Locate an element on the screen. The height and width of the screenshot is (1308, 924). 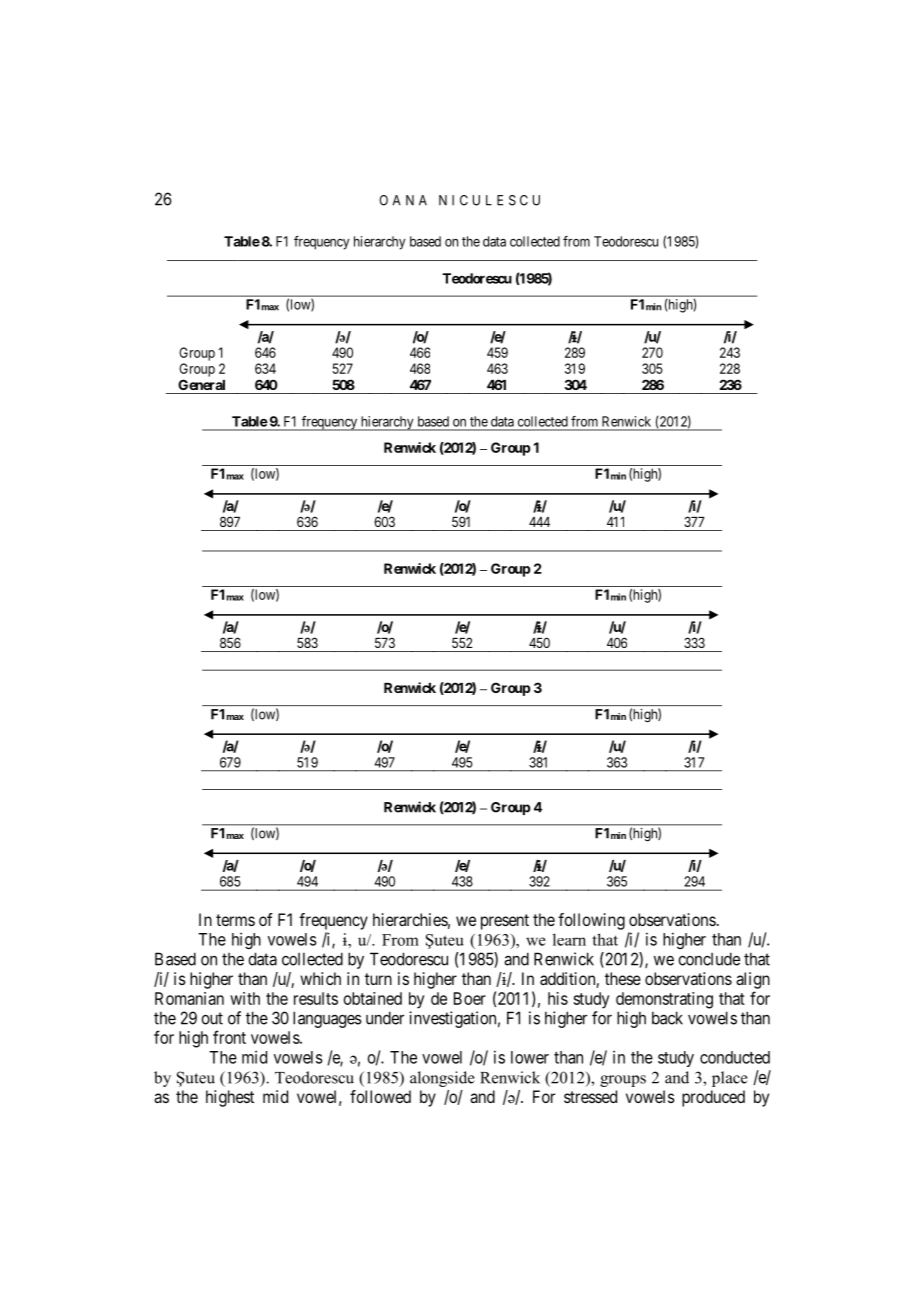
turn is located at coordinates (378, 979).
